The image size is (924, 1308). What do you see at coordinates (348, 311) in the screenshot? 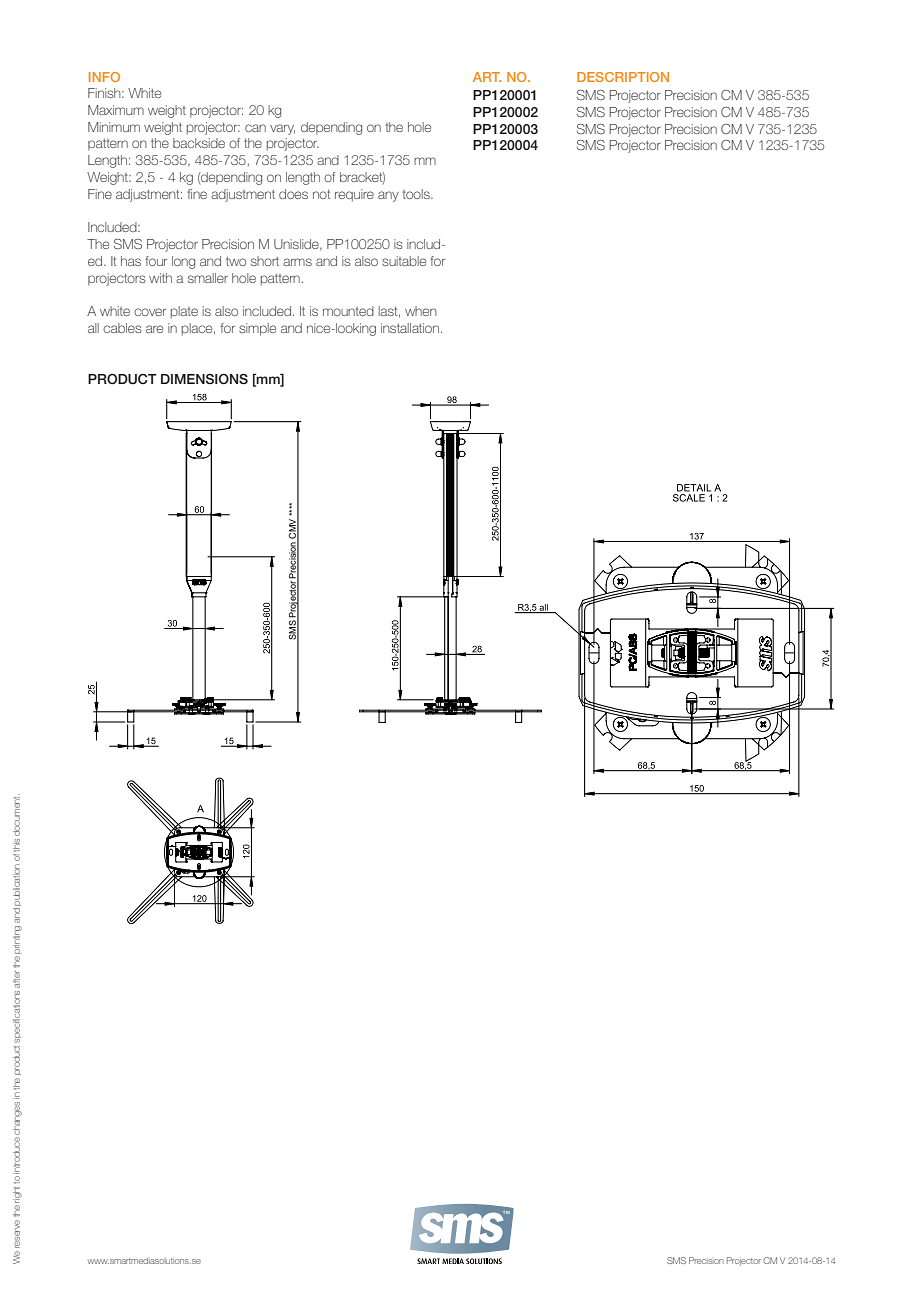
I see `mounted` at bounding box center [348, 311].
